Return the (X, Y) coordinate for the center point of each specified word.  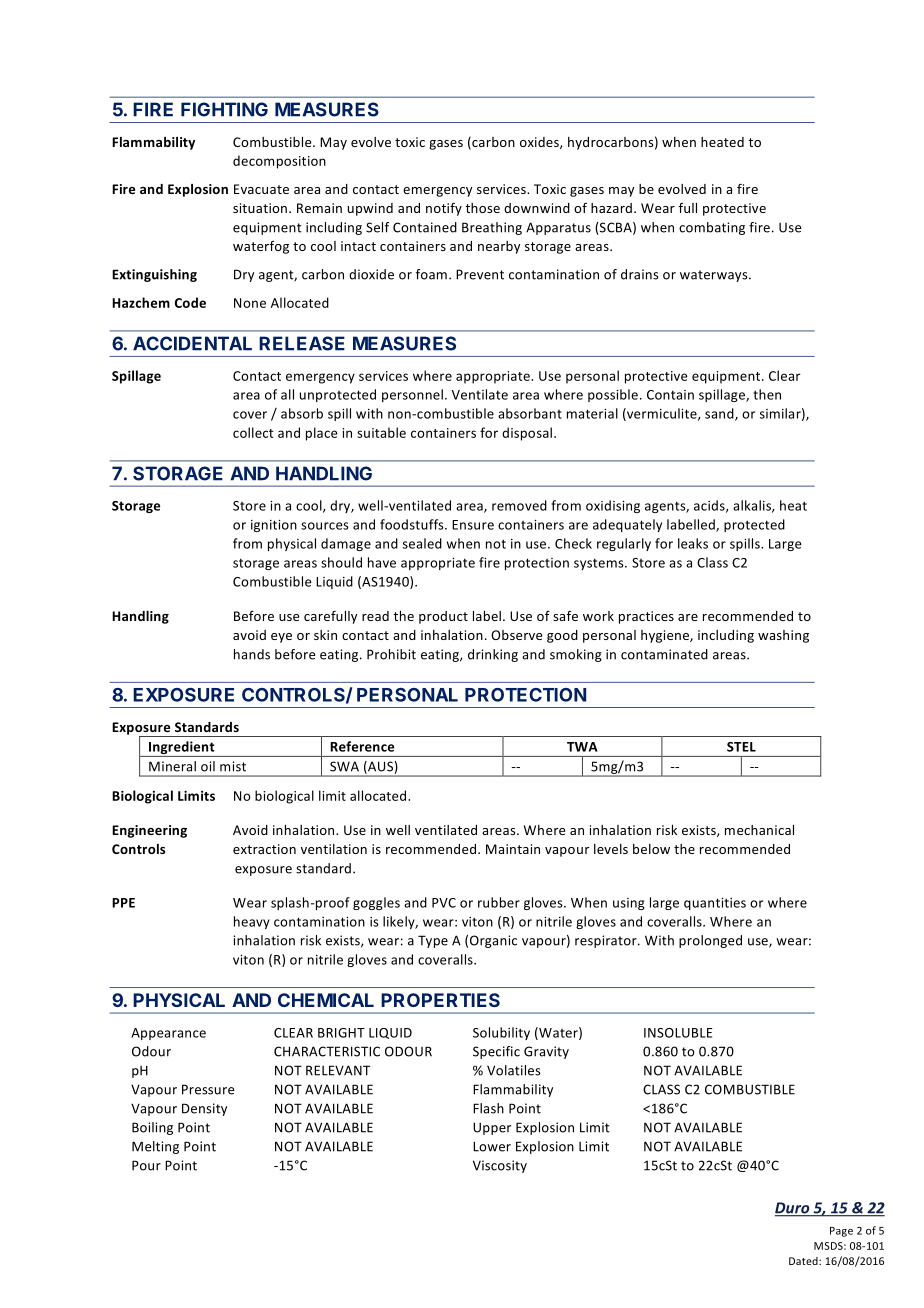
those (482, 208)
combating (712, 228)
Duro (793, 1209)
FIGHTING (224, 109)
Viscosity (500, 1166)
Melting (155, 1147)
